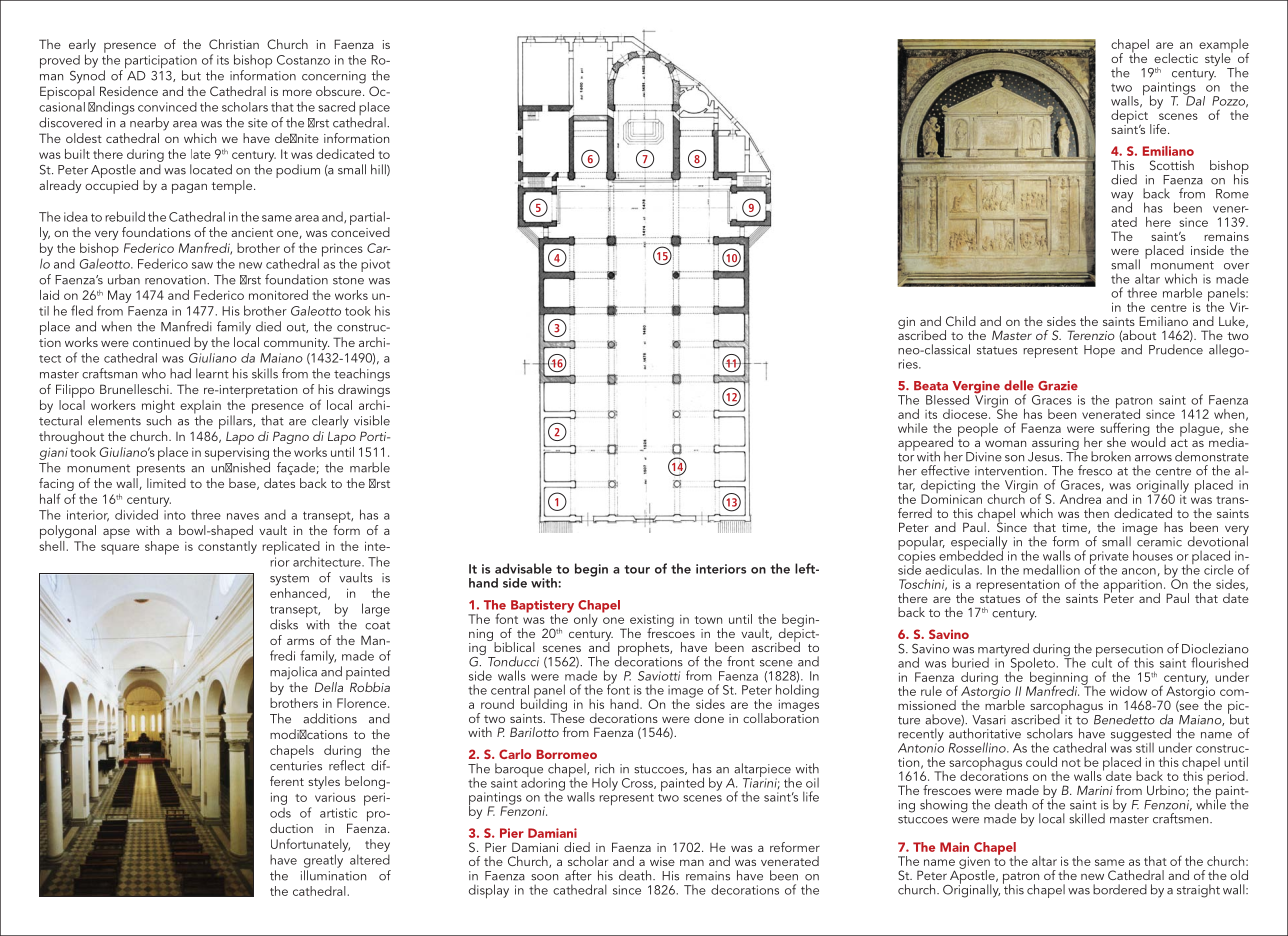  Describe the element at coordinates (234, 44) in the document. I see `Christian` at that location.
